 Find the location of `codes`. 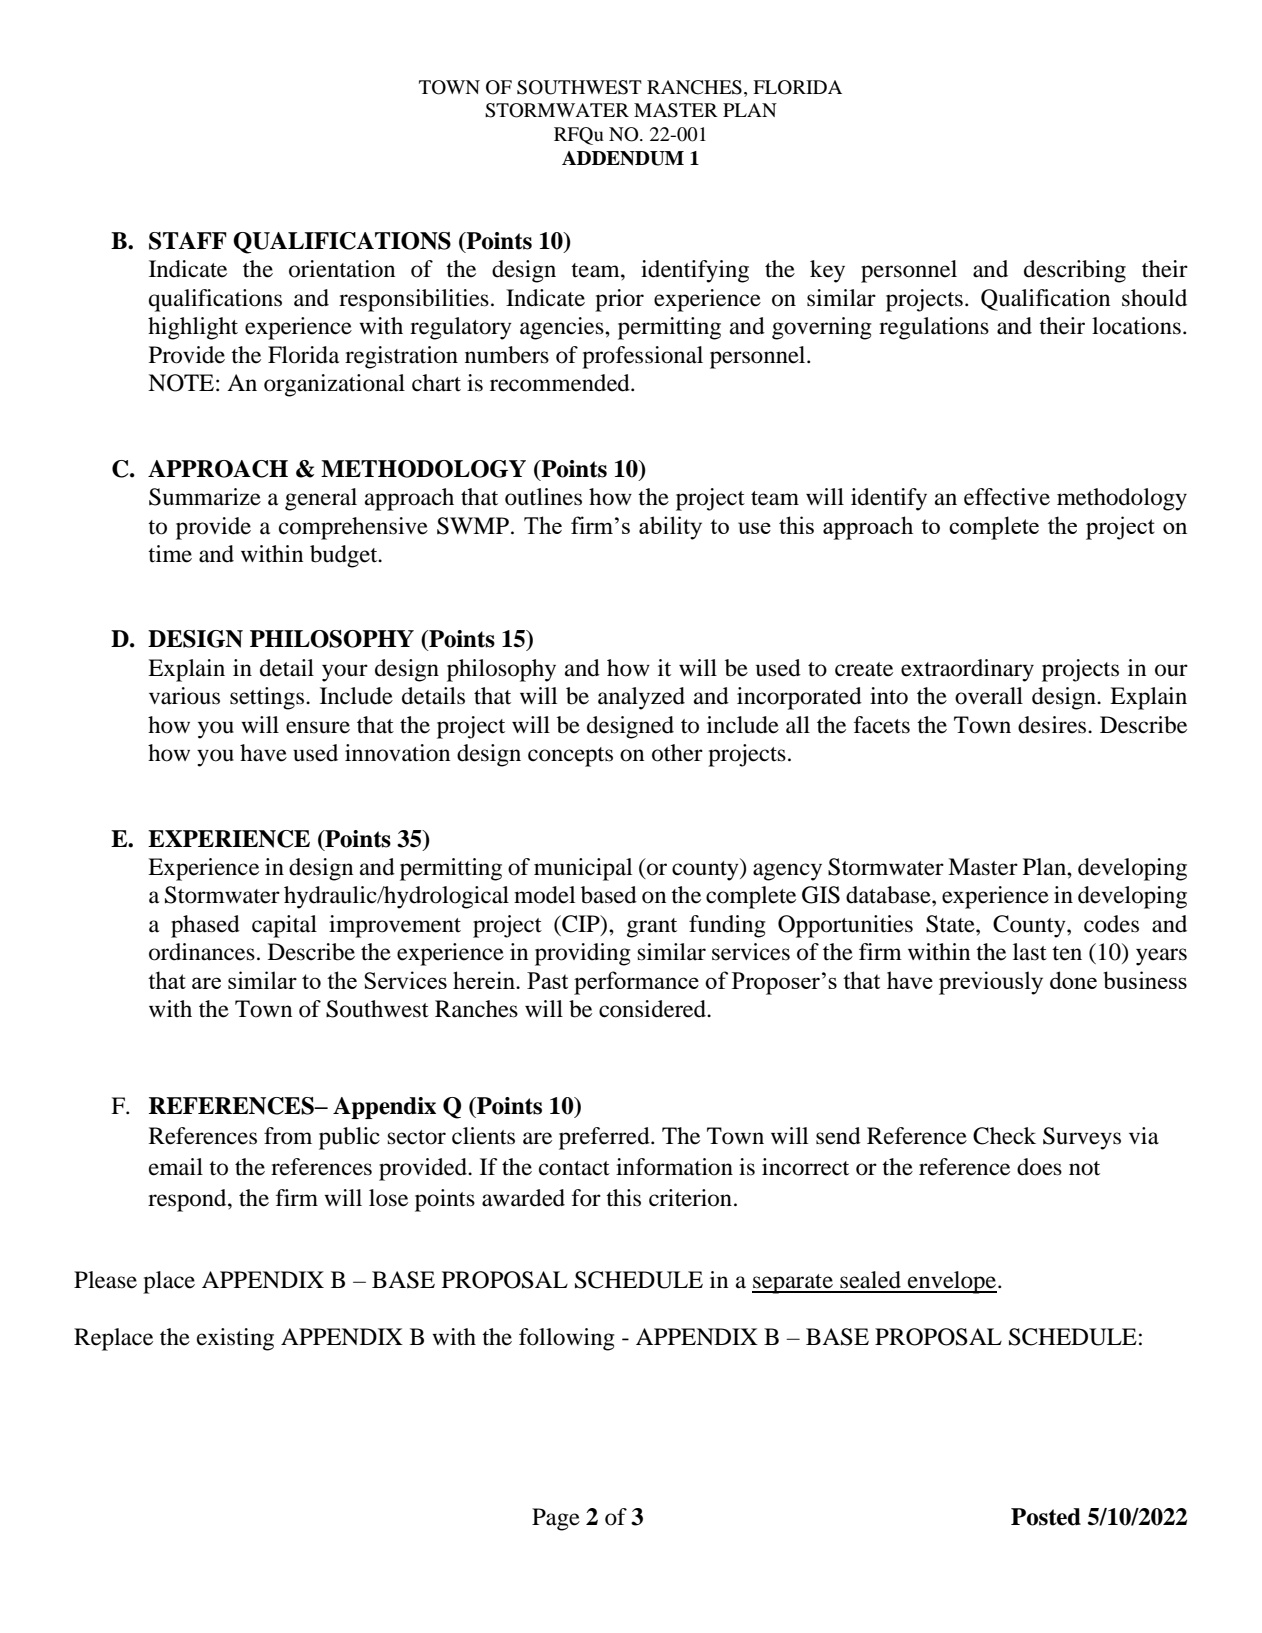

codes is located at coordinates (1111, 924).
